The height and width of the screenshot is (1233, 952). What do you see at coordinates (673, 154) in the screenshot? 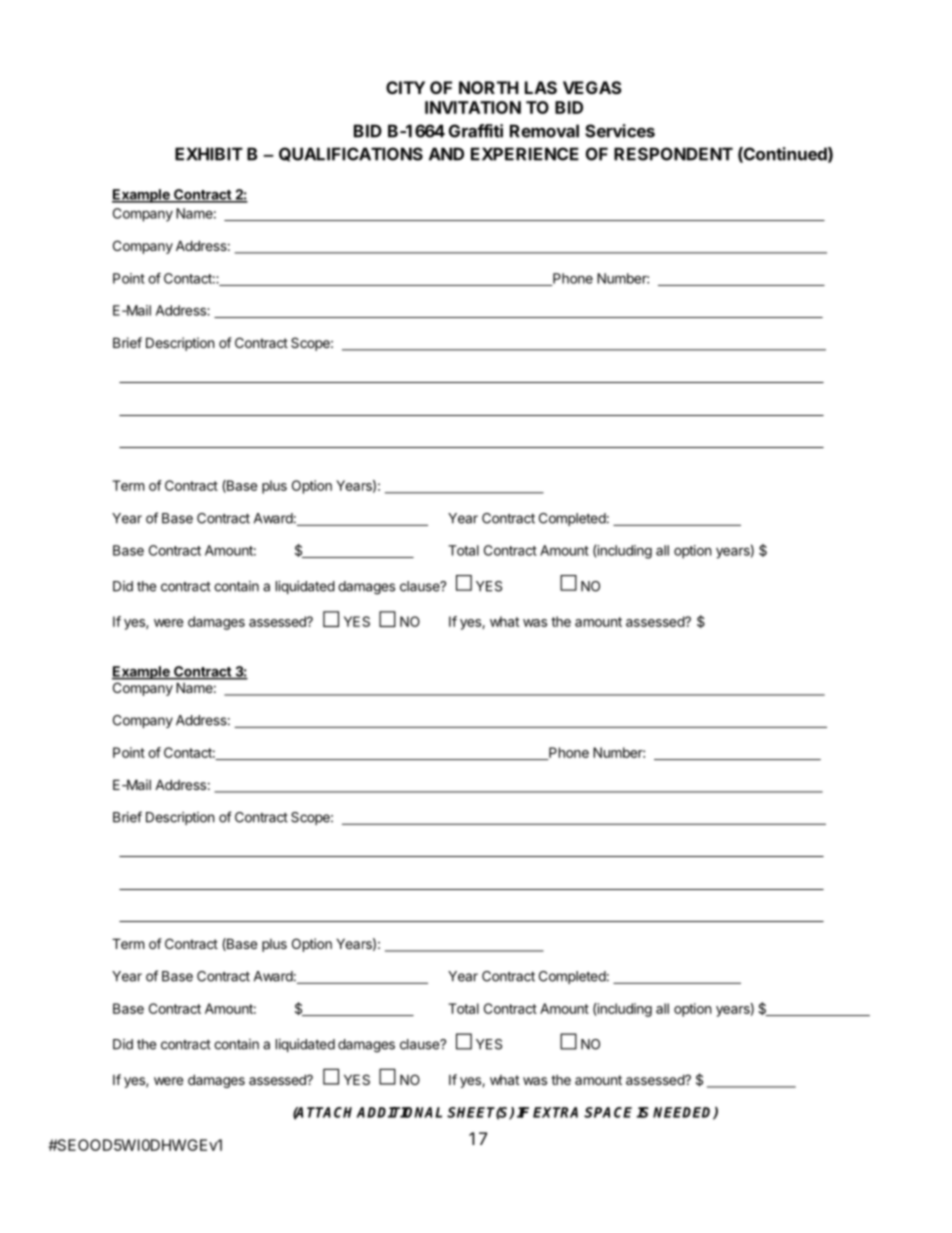
I see `RESPONDENT` at bounding box center [673, 154].
